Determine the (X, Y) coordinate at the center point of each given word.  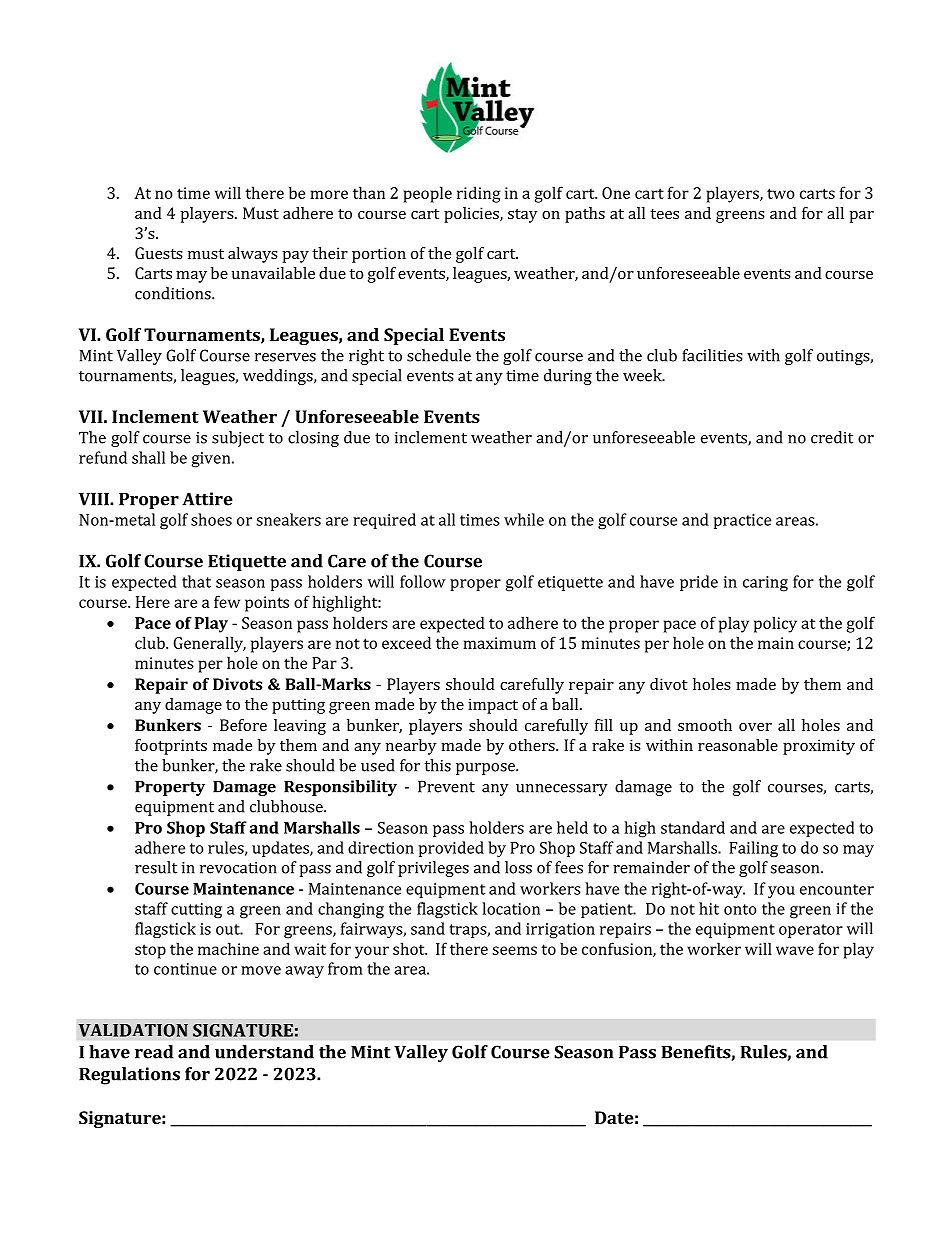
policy (775, 624)
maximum (499, 643)
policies (472, 215)
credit (832, 437)
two (781, 193)
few (227, 601)
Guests (159, 253)
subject (238, 439)
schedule (439, 355)
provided (451, 849)
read (154, 1052)
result (156, 867)
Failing (753, 849)
